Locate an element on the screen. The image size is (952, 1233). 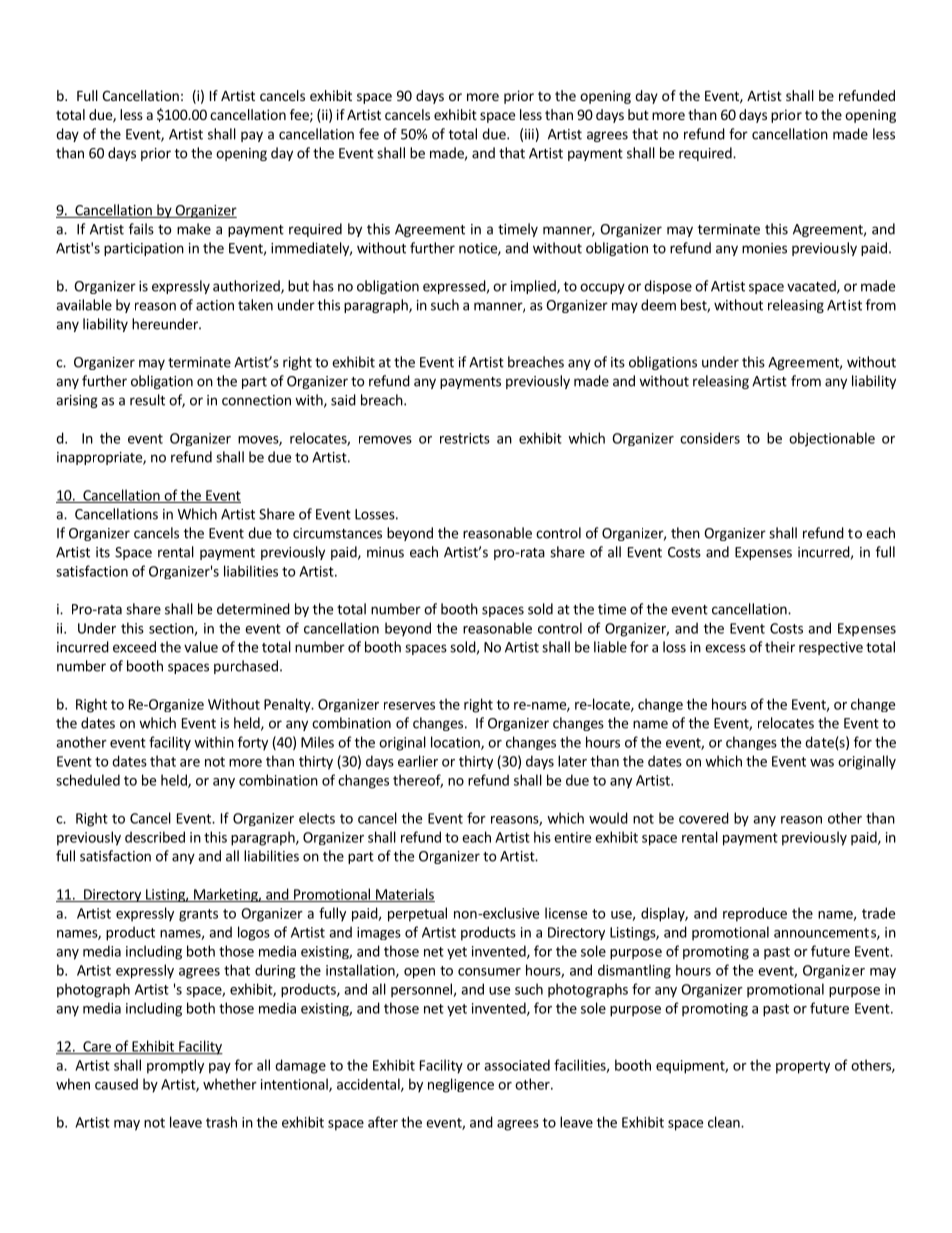
negligence is located at coordinates (461, 1085).
